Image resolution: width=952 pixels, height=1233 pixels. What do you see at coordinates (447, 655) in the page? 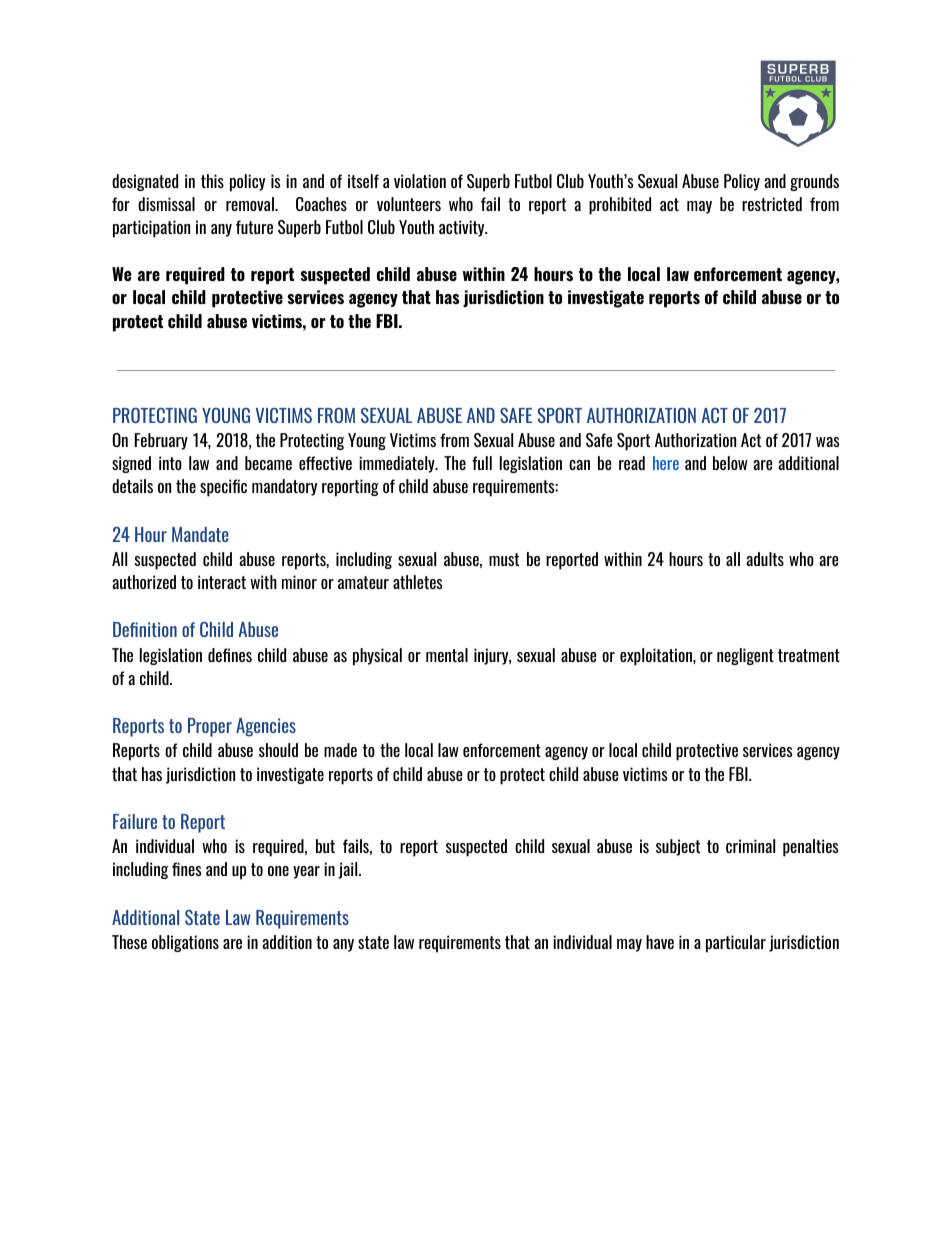
I see `mental` at bounding box center [447, 655].
